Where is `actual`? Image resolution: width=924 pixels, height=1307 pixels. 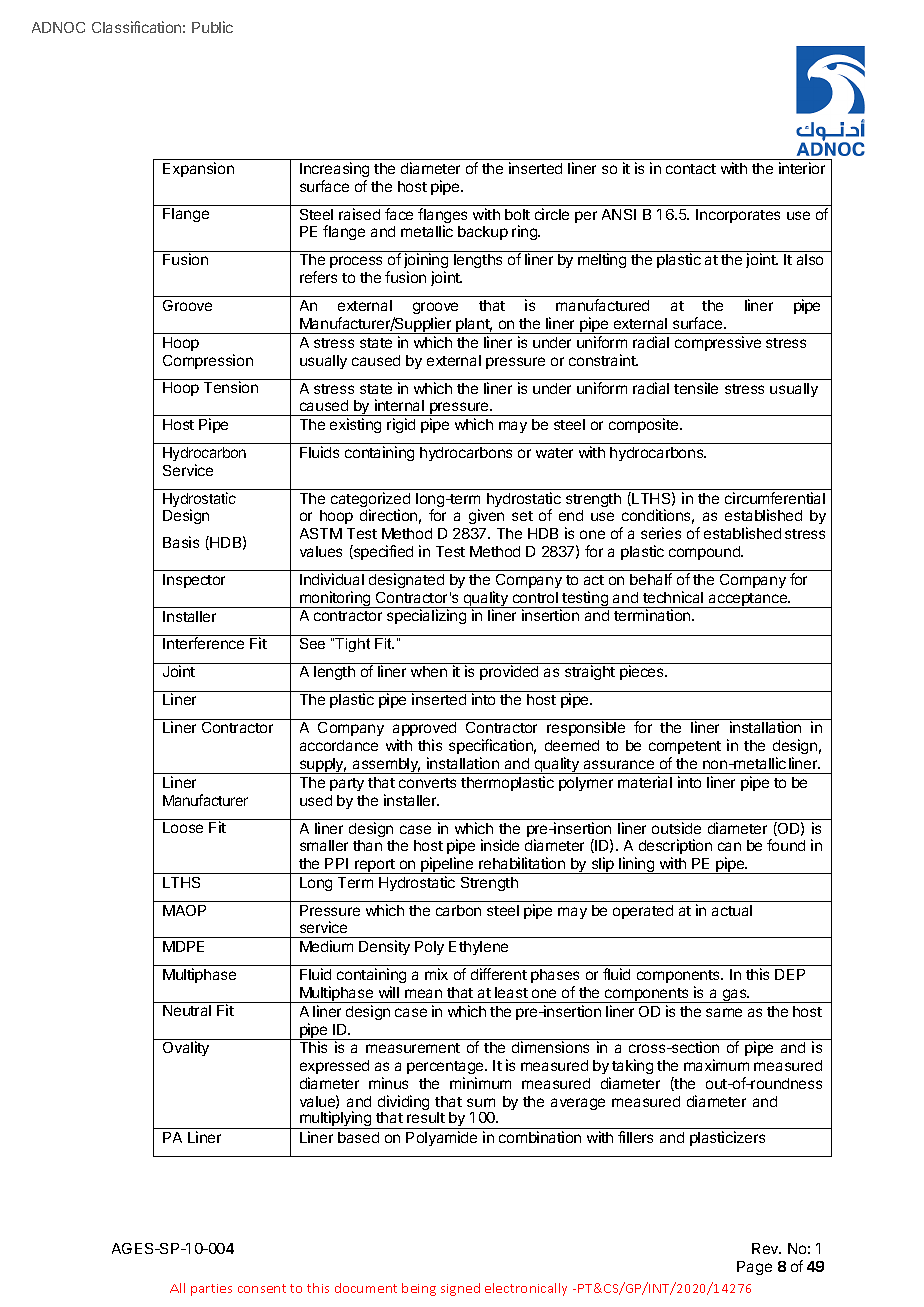 actual is located at coordinates (732, 910).
